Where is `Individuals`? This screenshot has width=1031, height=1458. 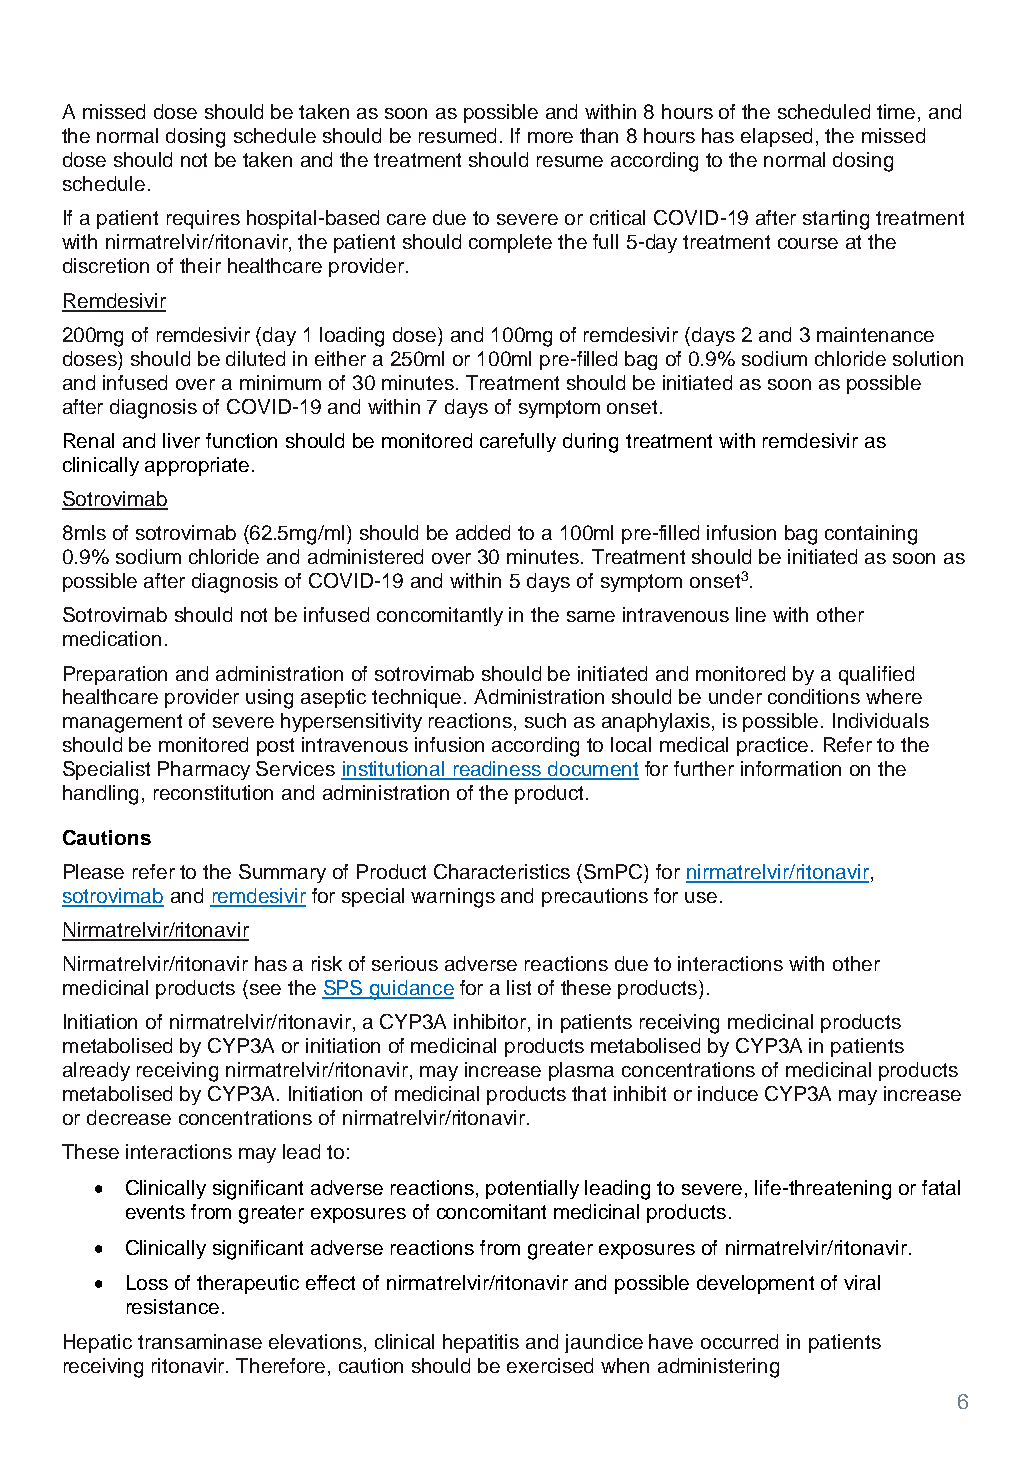
Individuals is located at coordinates (881, 720).
